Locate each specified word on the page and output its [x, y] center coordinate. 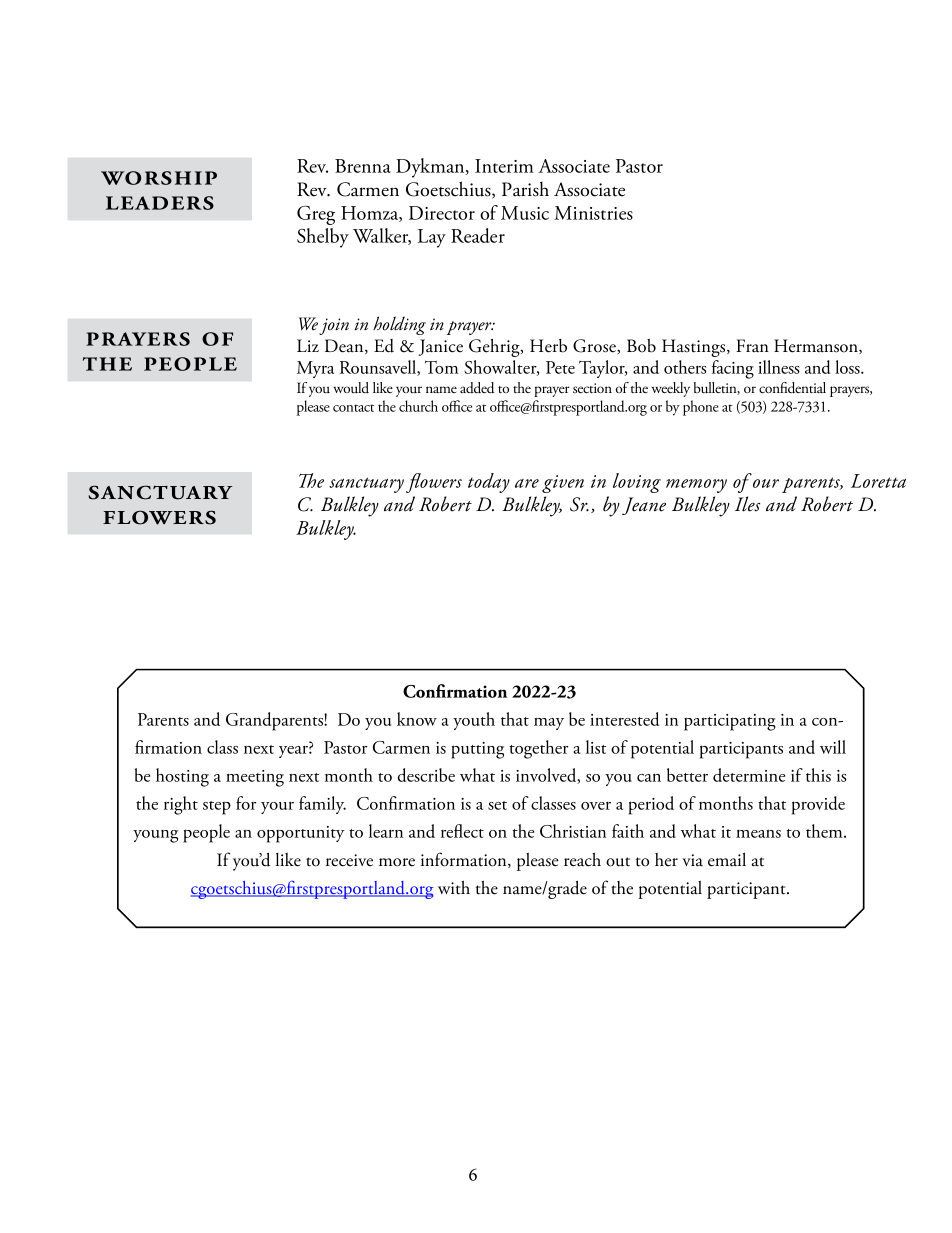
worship [159, 178]
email [727, 859]
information [465, 860]
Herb [548, 346]
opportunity [300, 834]
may [549, 724]
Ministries [593, 213]
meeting [255, 778]
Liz [308, 345]
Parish [525, 189]
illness [779, 367]
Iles [747, 504]
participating [730, 722]
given [563, 484]
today [489, 483]
